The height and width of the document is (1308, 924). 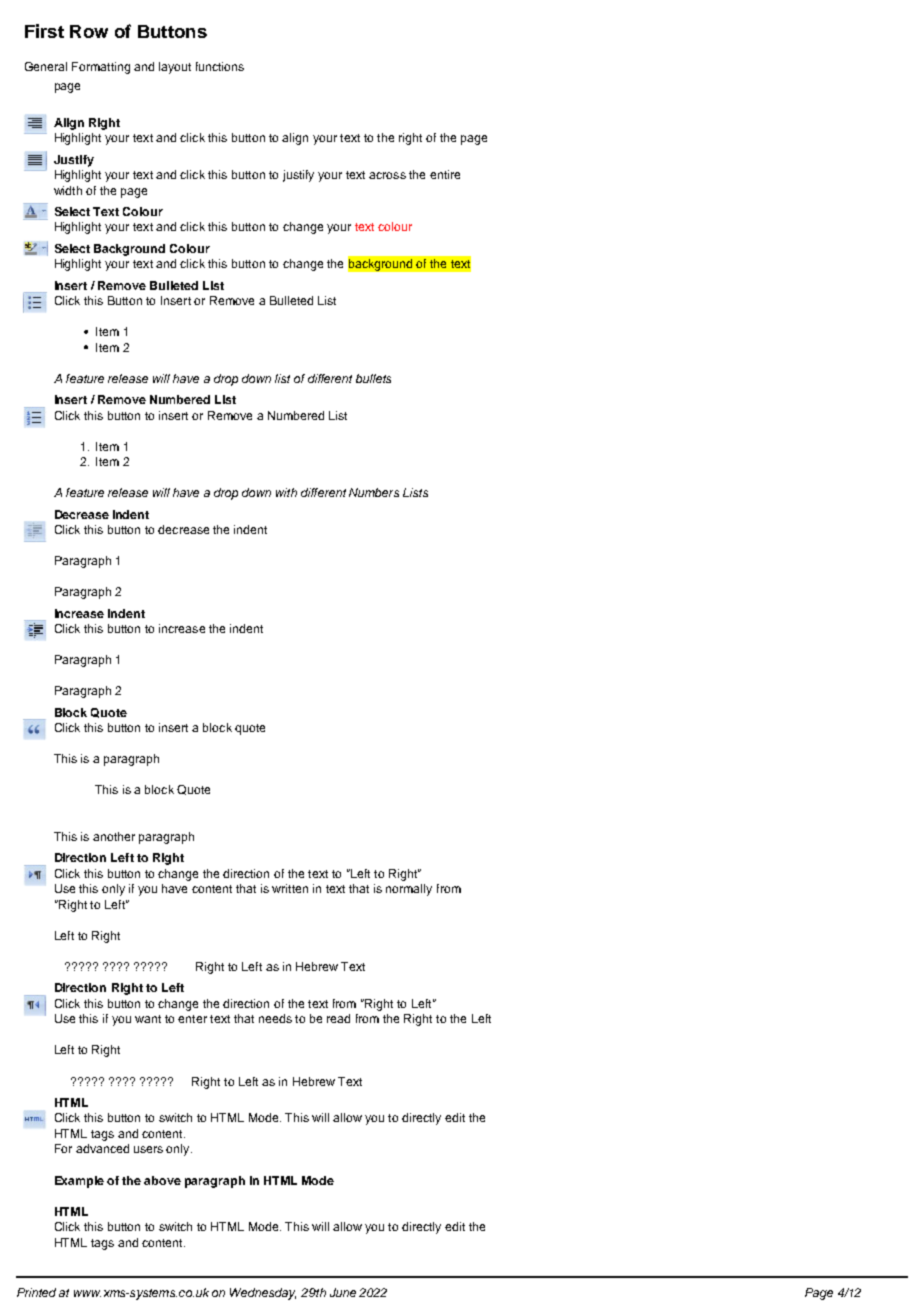 What do you see at coordinates (101, 68) in the document?
I see `Formatting` at bounding box center [101, 68].
